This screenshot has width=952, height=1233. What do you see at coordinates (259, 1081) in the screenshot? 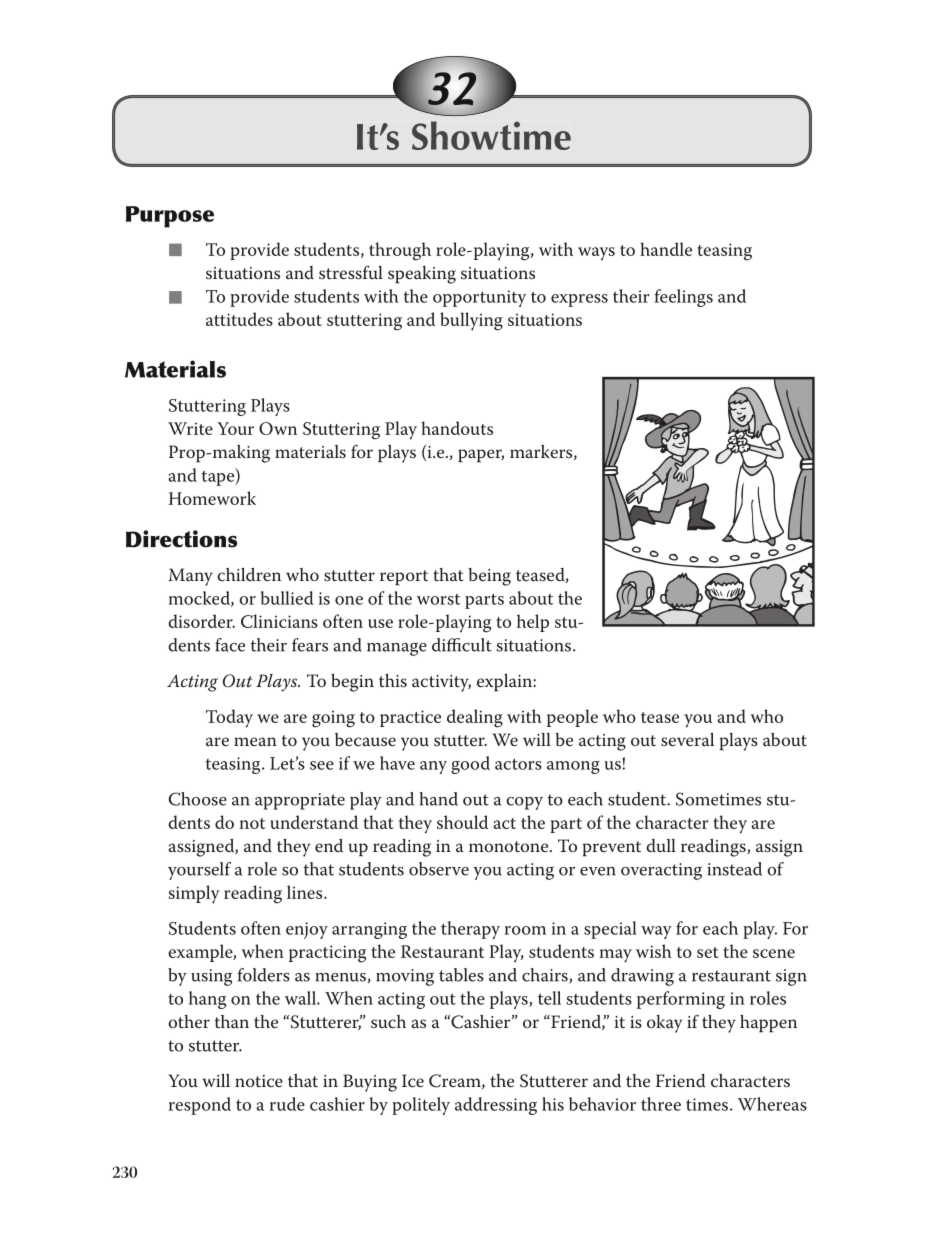
I see `notice` at bounding box center [259, 1081].
